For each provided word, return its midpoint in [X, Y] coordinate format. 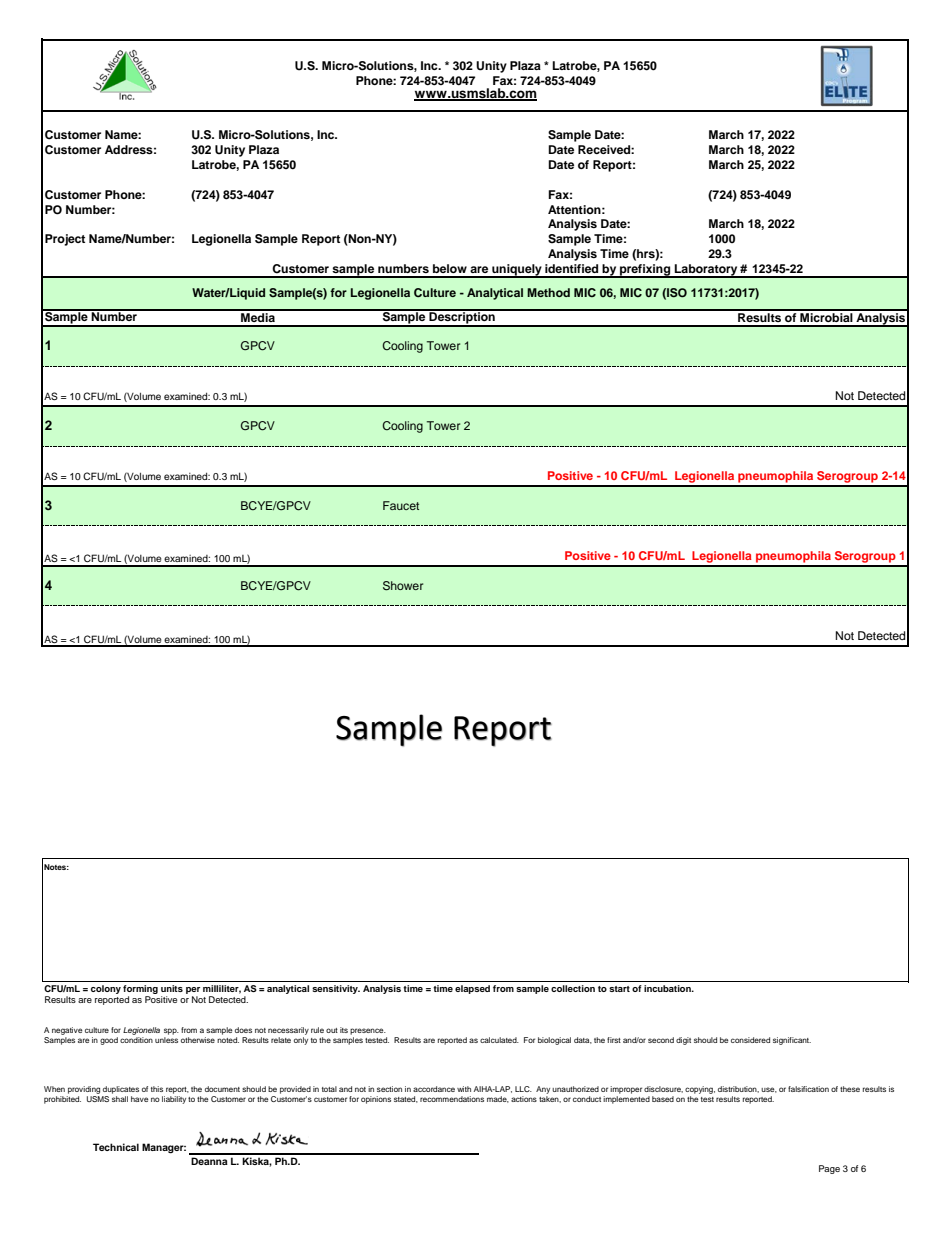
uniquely [517, 271]
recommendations [452, 1099]
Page [829, 1169]
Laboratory [706, 271]
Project [65, 240]
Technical [116, 1147]
